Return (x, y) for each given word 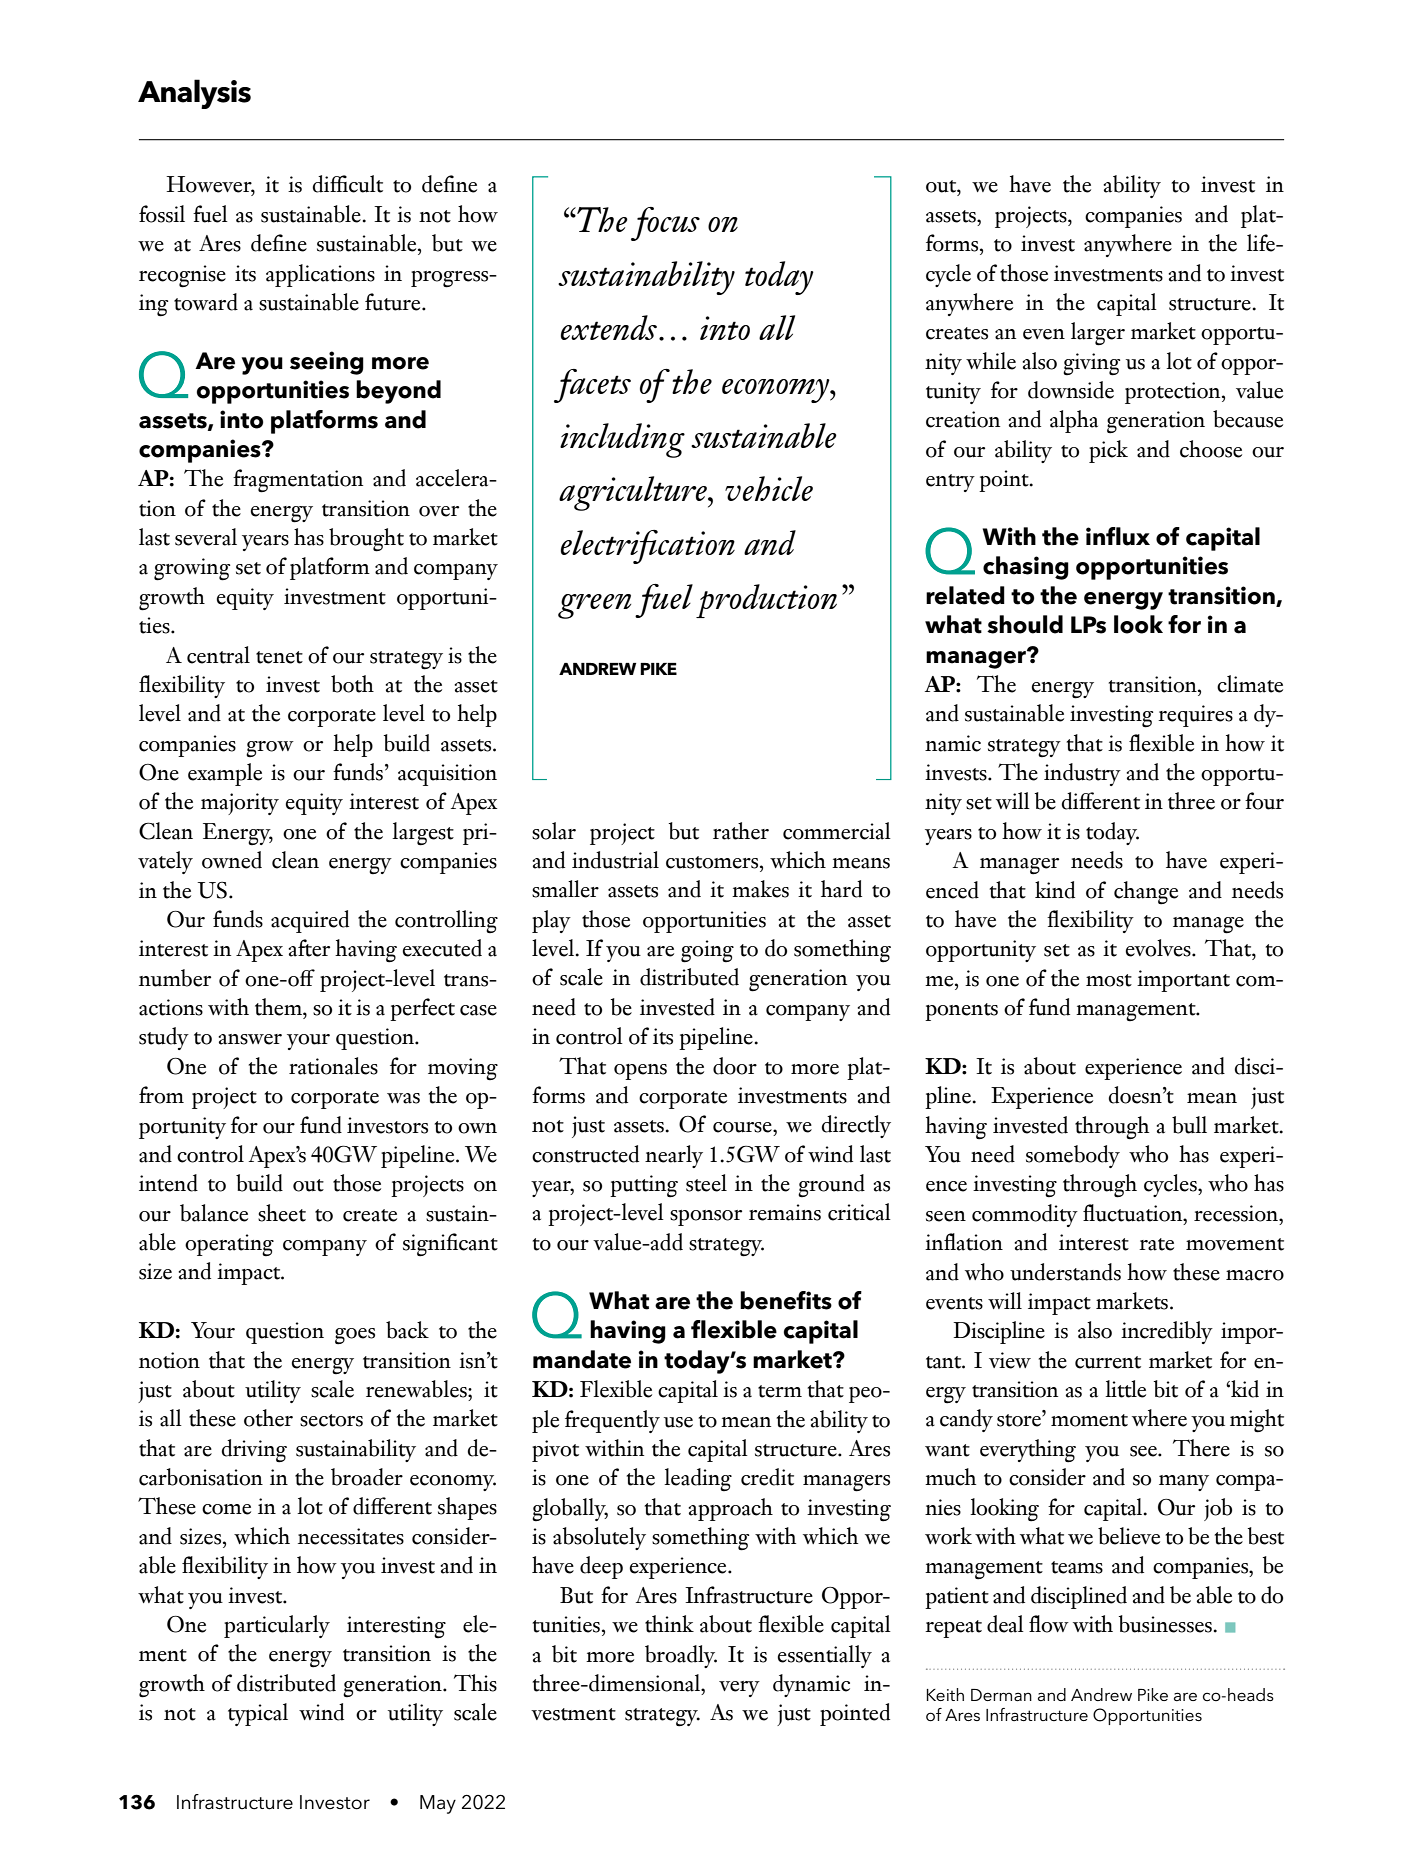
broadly (681, 1656)
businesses (1165, 1624)
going (707, 951)
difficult (348, 184)
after (309, 948)
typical (258, 1714)
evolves (1159, 948)
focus (665, 224)
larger (1098, 334)
